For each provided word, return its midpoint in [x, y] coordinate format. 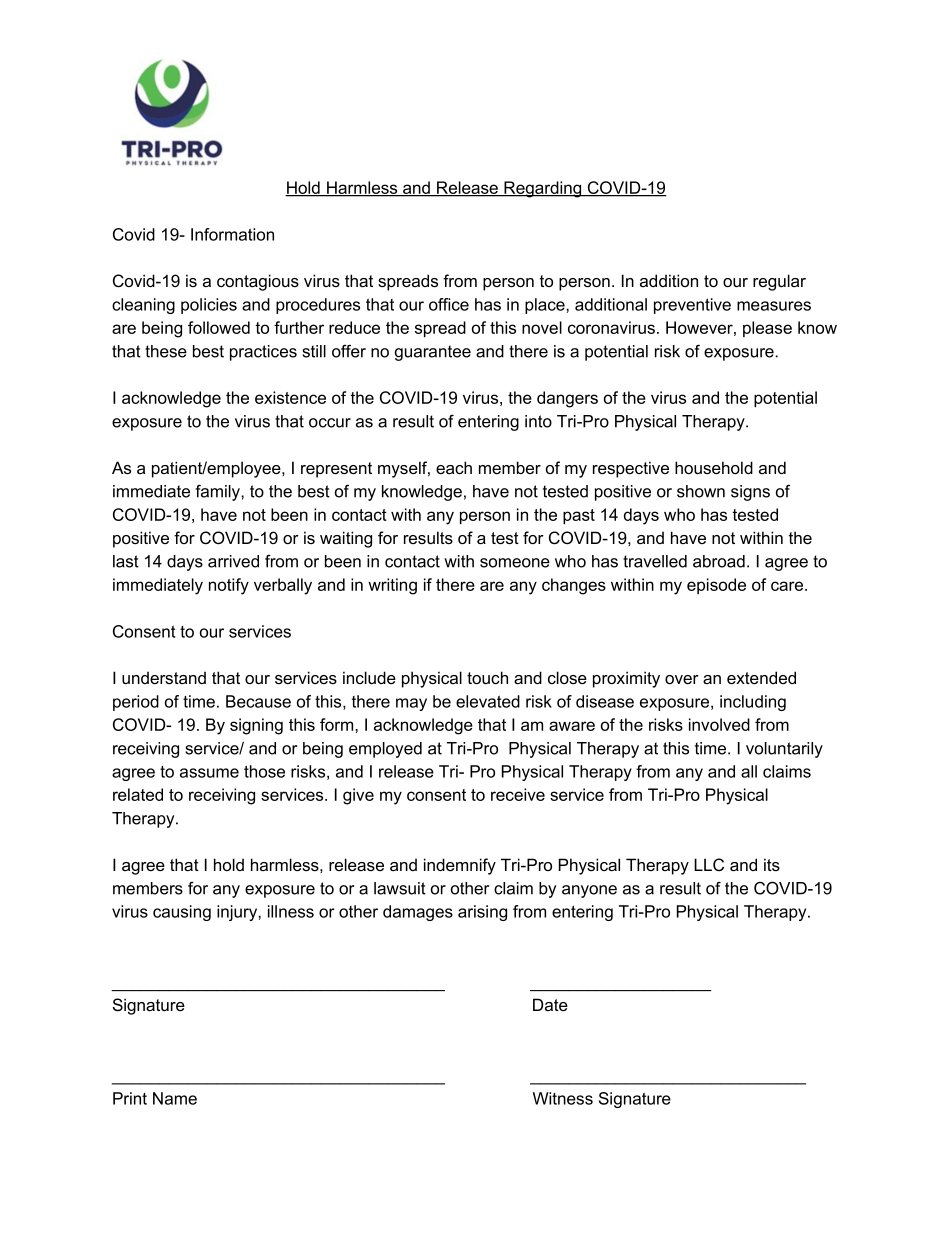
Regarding [543, 189]
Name [175, 1098]
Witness [563, 1098]
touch [487, 677]
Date [550, 1004]
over [682, 679]
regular [779, 282]
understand [164, 677]
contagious [258, 282]
